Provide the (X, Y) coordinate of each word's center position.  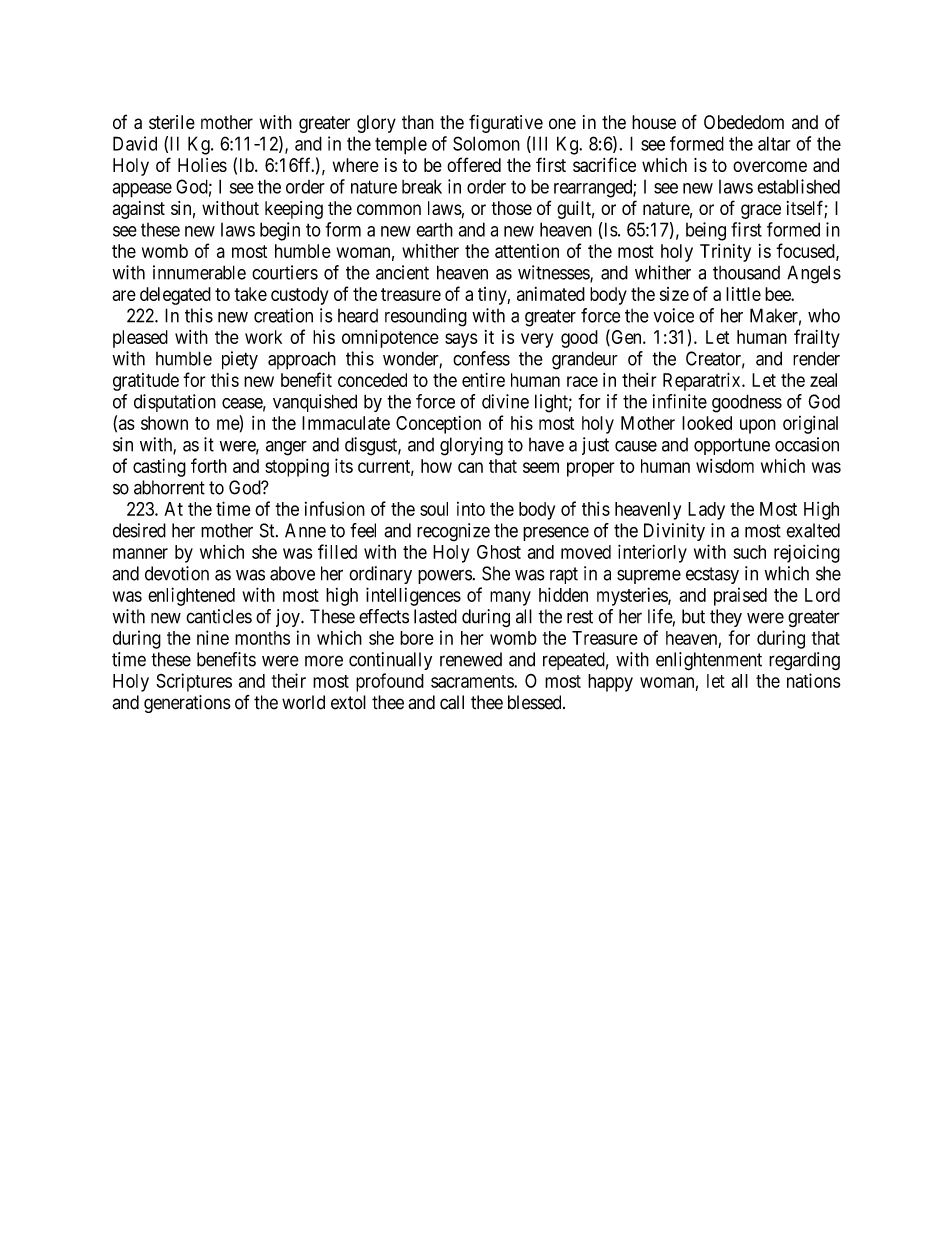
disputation (175, 403)
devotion (177, 573)
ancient (402, 272)
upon (758, 426)
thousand (746, 273)
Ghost (499, 552)
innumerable (199, 272)
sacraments (473, 681)
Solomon (486, 143)
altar (774, 143)
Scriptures (194, 682)
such (749, 552)
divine (505, 401)
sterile (172, 122)
